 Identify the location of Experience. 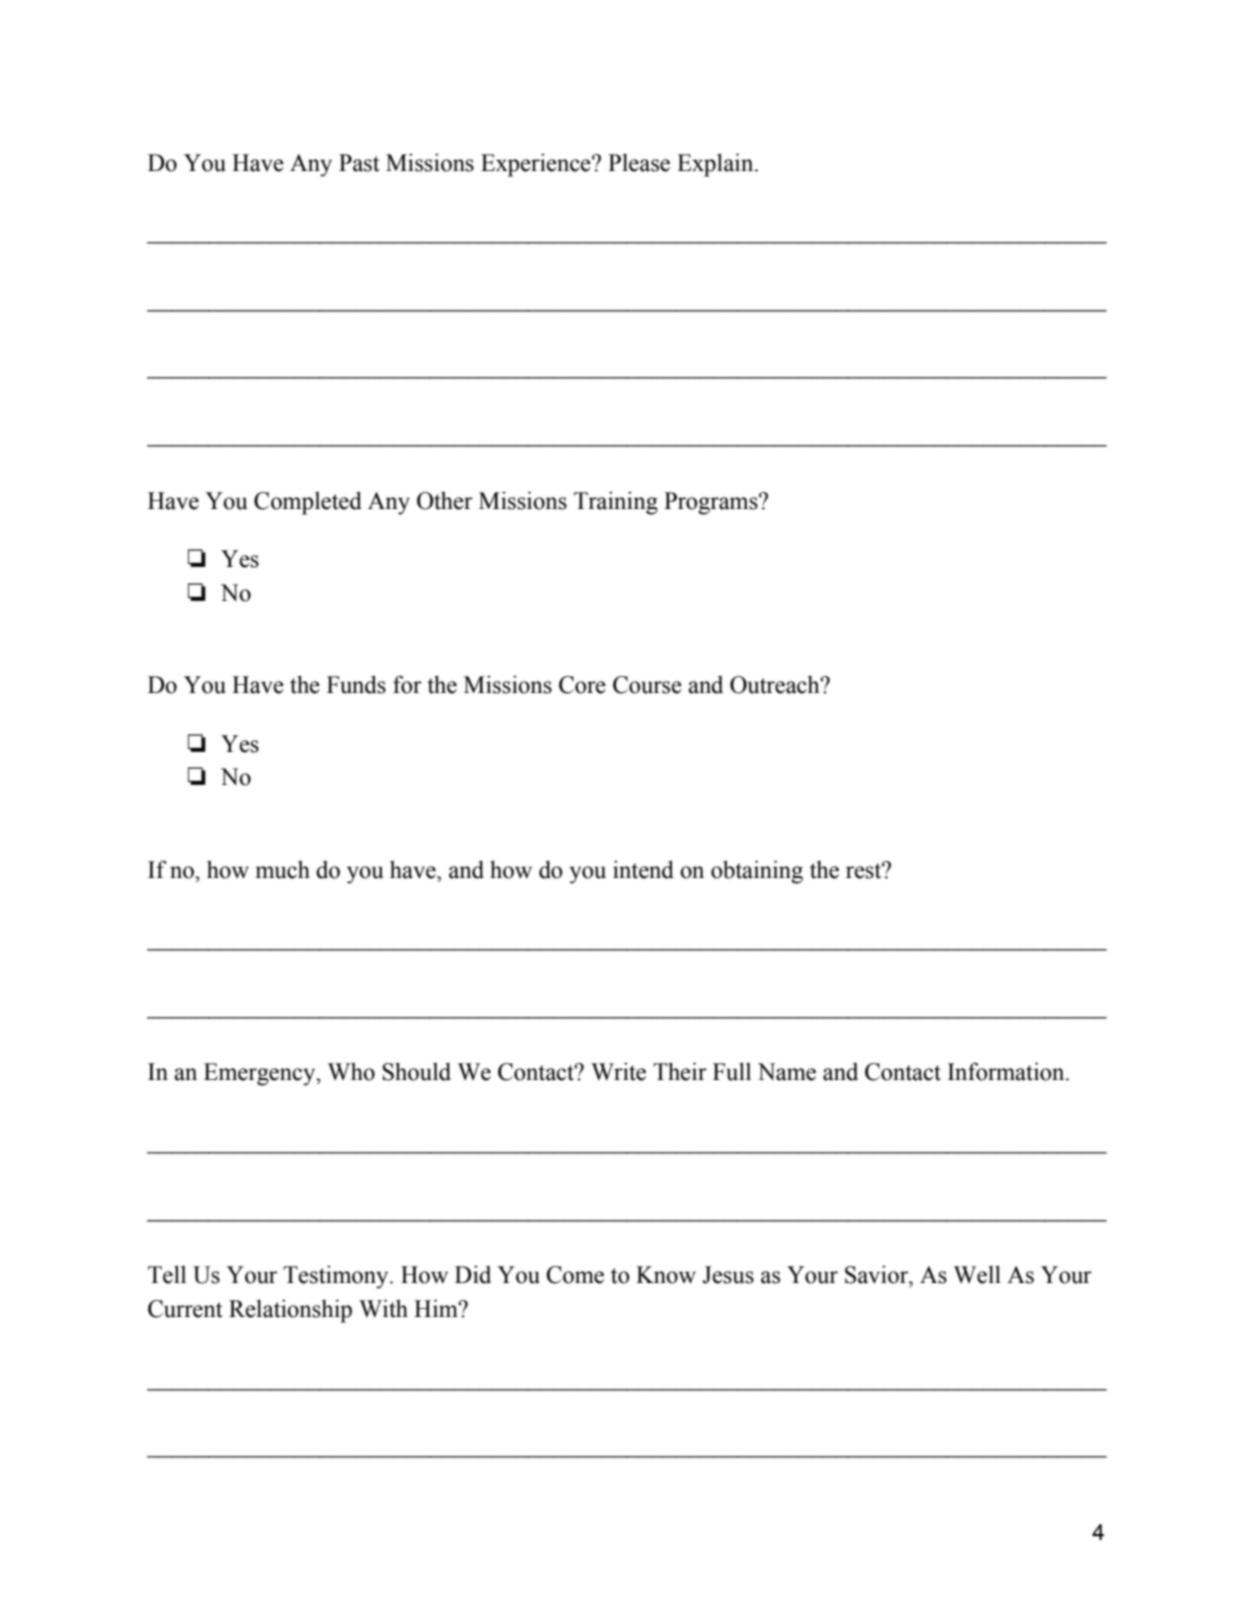
(537, 165).
